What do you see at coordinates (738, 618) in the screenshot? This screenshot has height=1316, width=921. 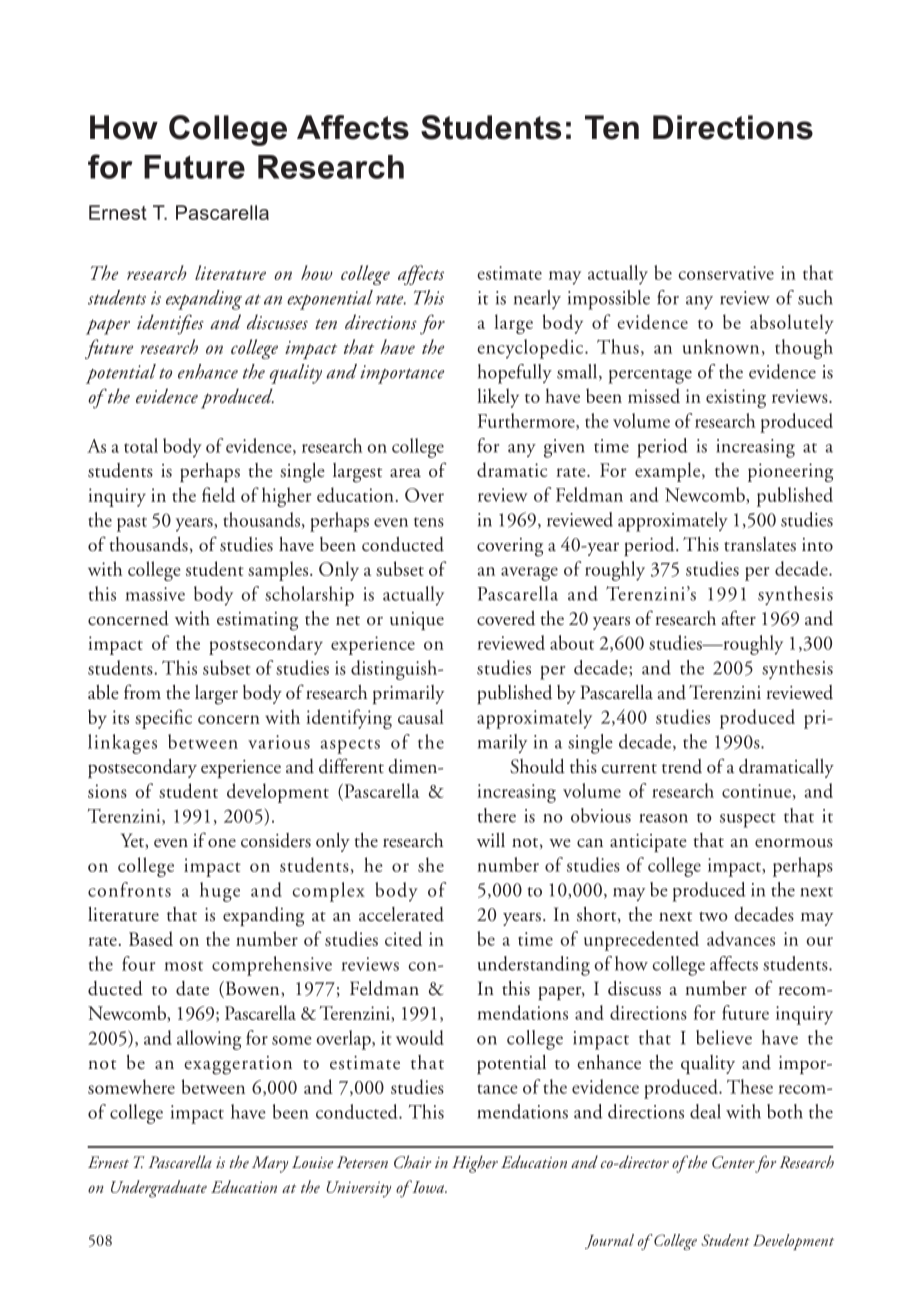 I see `after` at bounding box center [738, 618].
